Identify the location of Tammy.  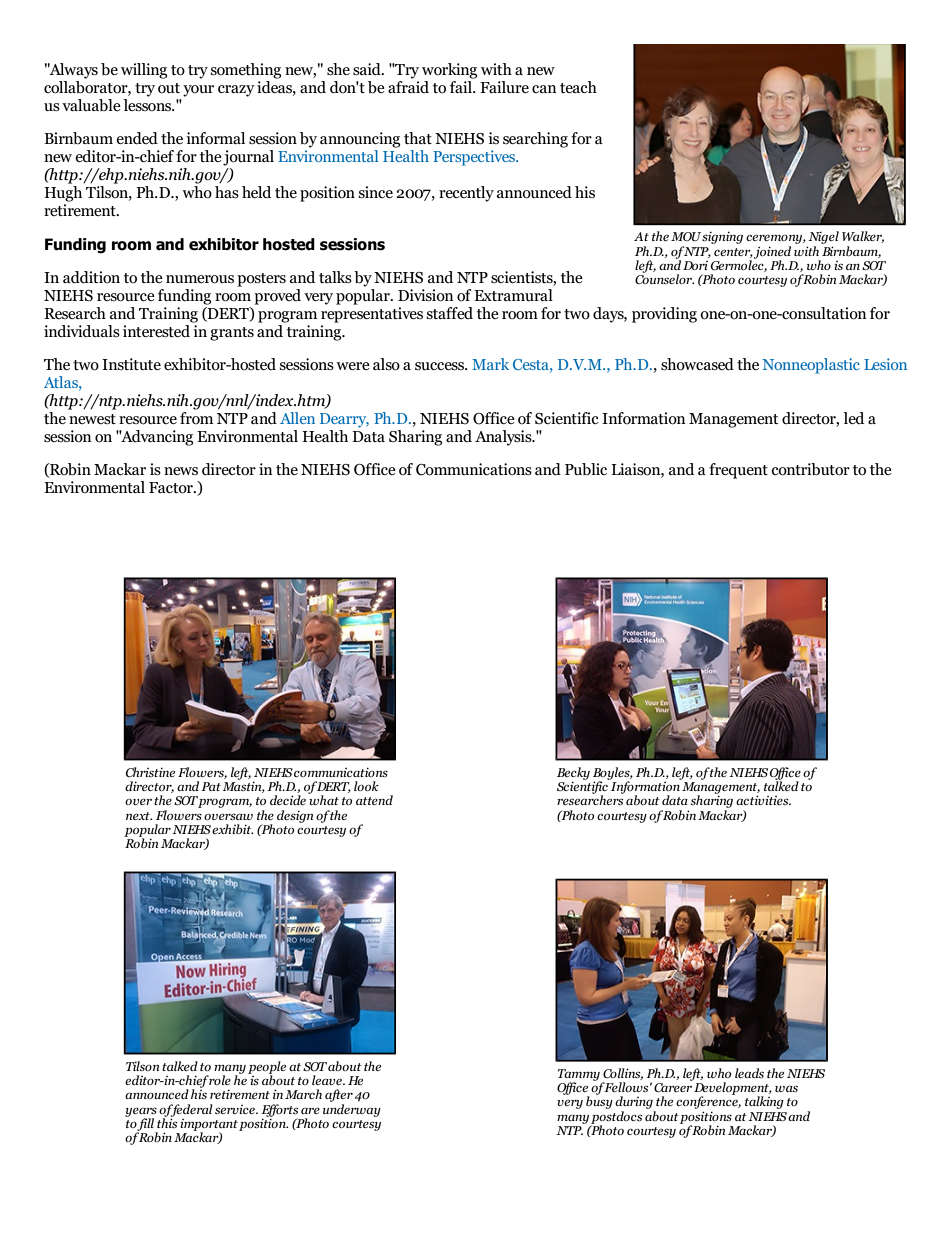
(579, 1076).
